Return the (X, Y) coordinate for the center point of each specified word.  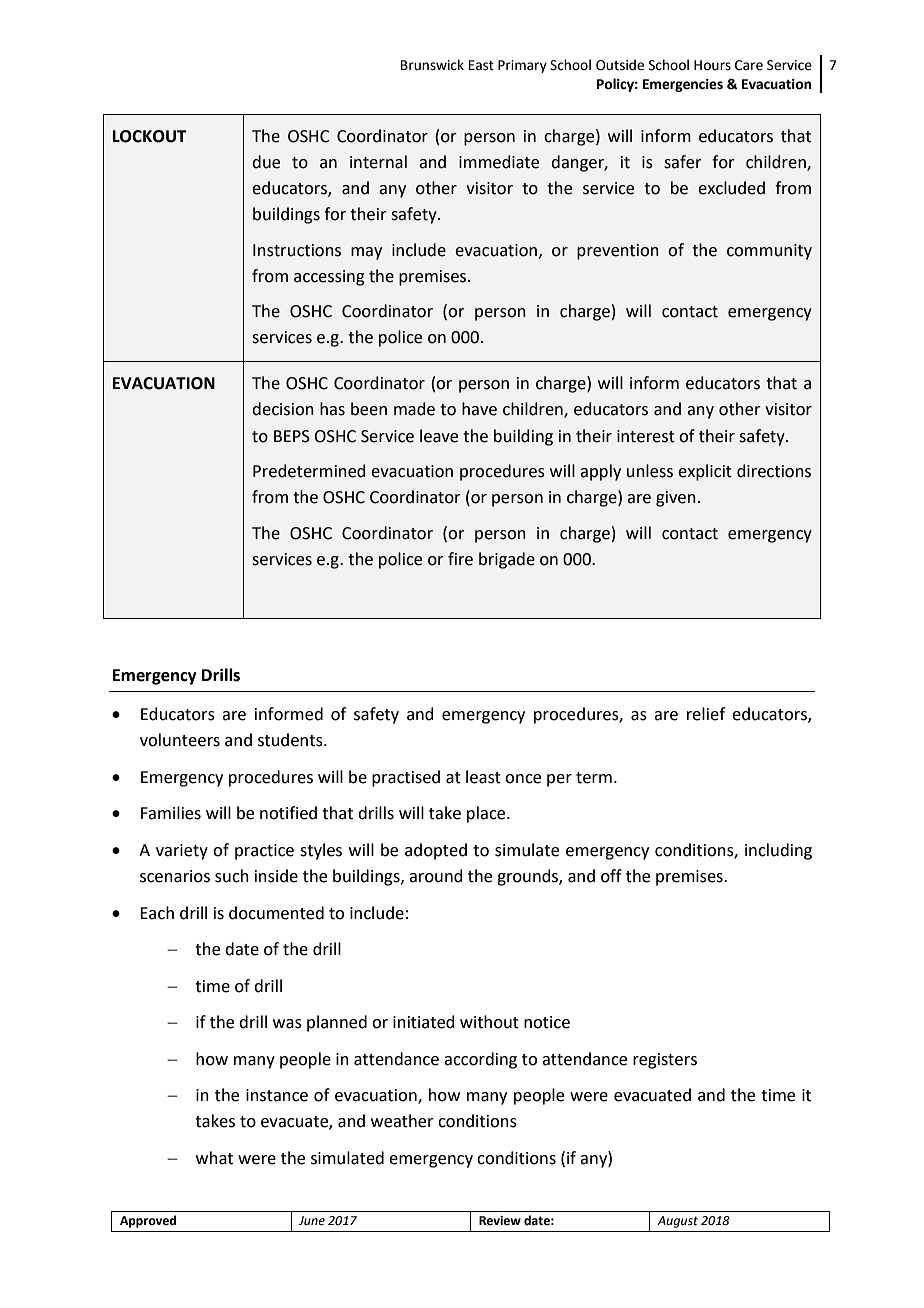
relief (706, 714)
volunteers (180, 740)
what (214, 1158)
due (266, 162)
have (479, 409)
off (611, 876)
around (436, 876)
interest (646, 436)
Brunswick (432, 65)
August (677, 1222)
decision (283, 409)
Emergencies (683, 85)
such (232, 876)
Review (500, 1221)
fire (460, 559)
